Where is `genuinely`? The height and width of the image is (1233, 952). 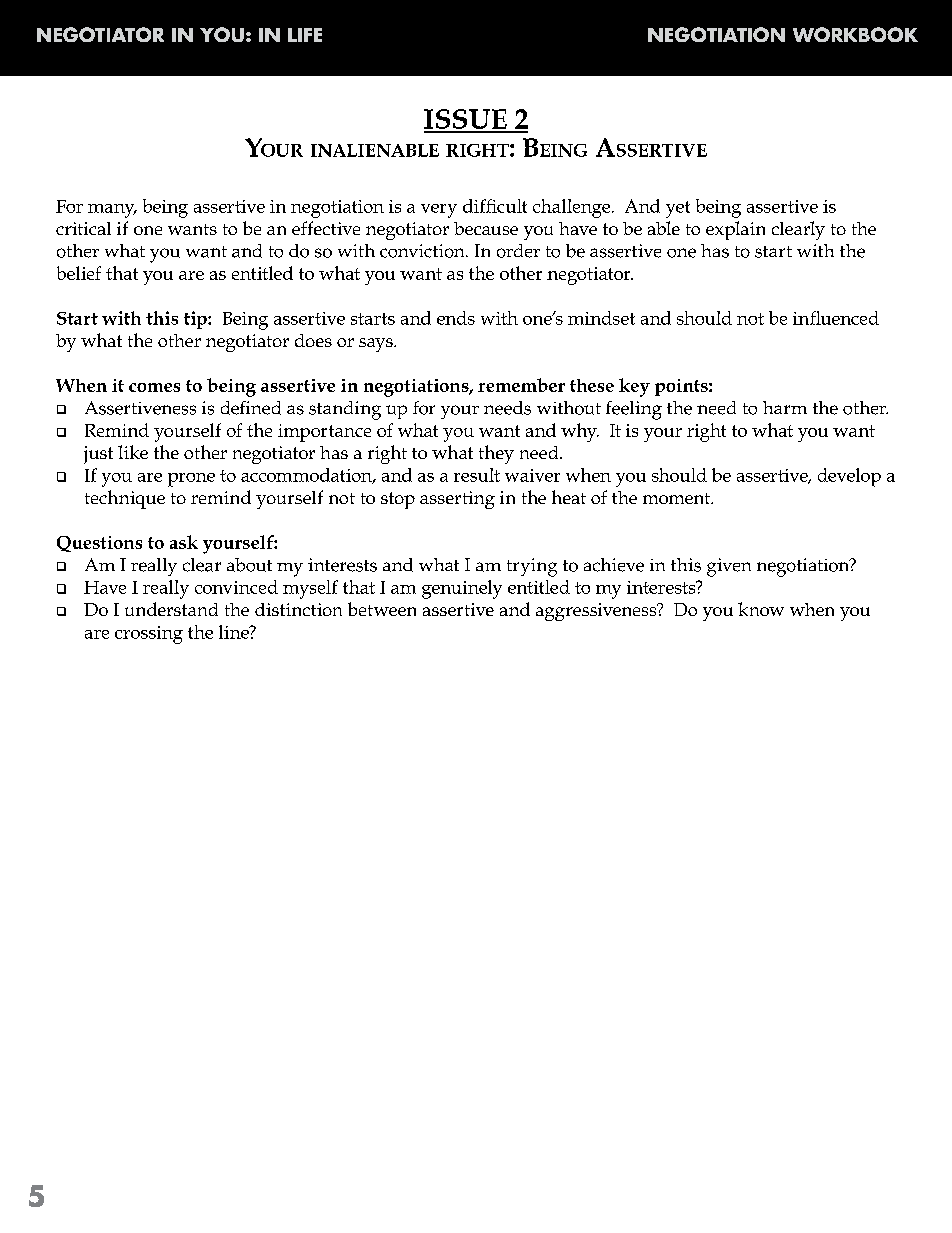 genuinely is located at coordinates (462, 589).
